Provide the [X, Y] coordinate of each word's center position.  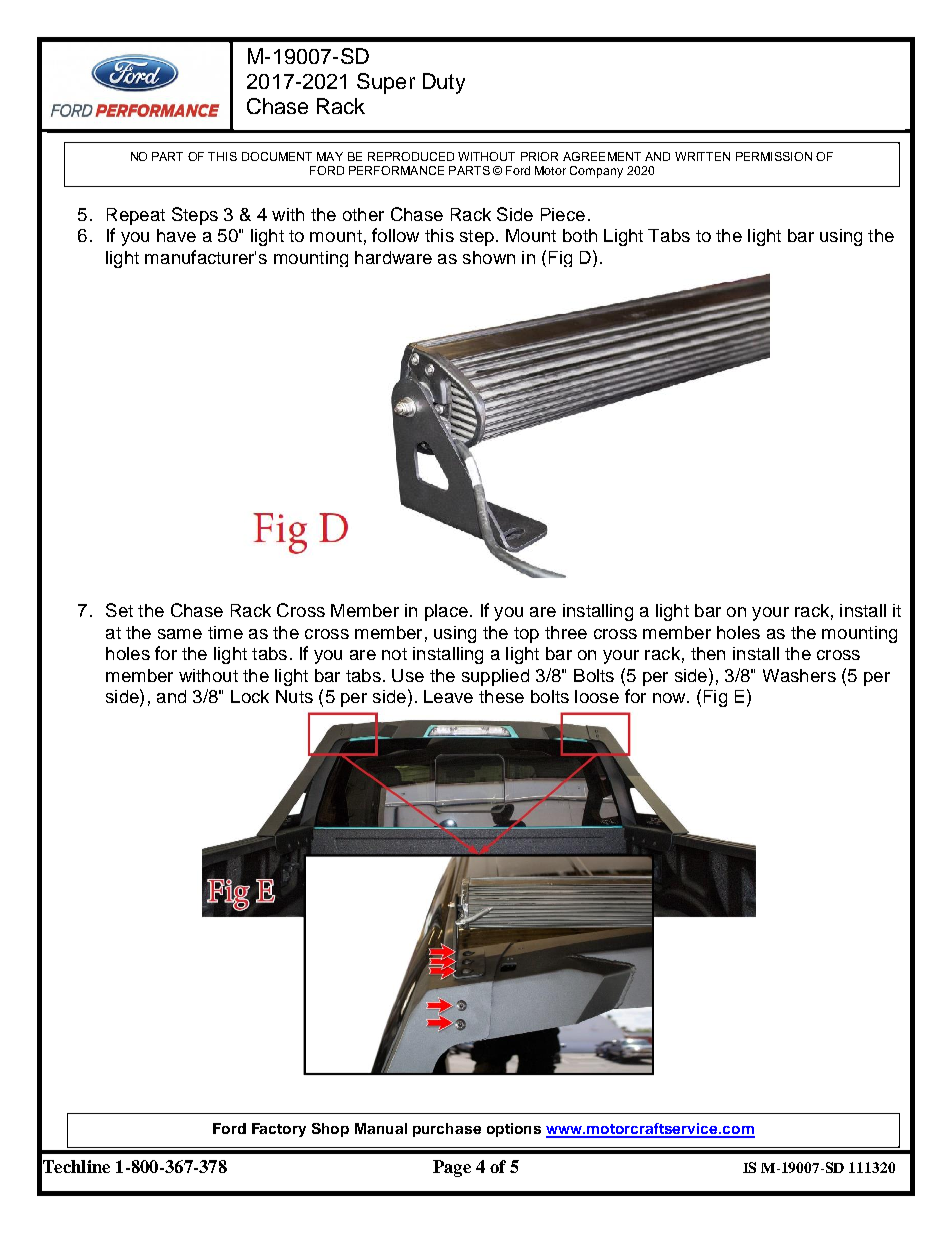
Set [119, 610]
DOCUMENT [277, 156]
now [670, 698]
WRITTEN [702, 156]
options [514, 1130]
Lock [250, 696]
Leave [448, 696]
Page [452, 1168]
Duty [444, 83]
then [708, 653]
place [446, 612]
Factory [279, 1130]
